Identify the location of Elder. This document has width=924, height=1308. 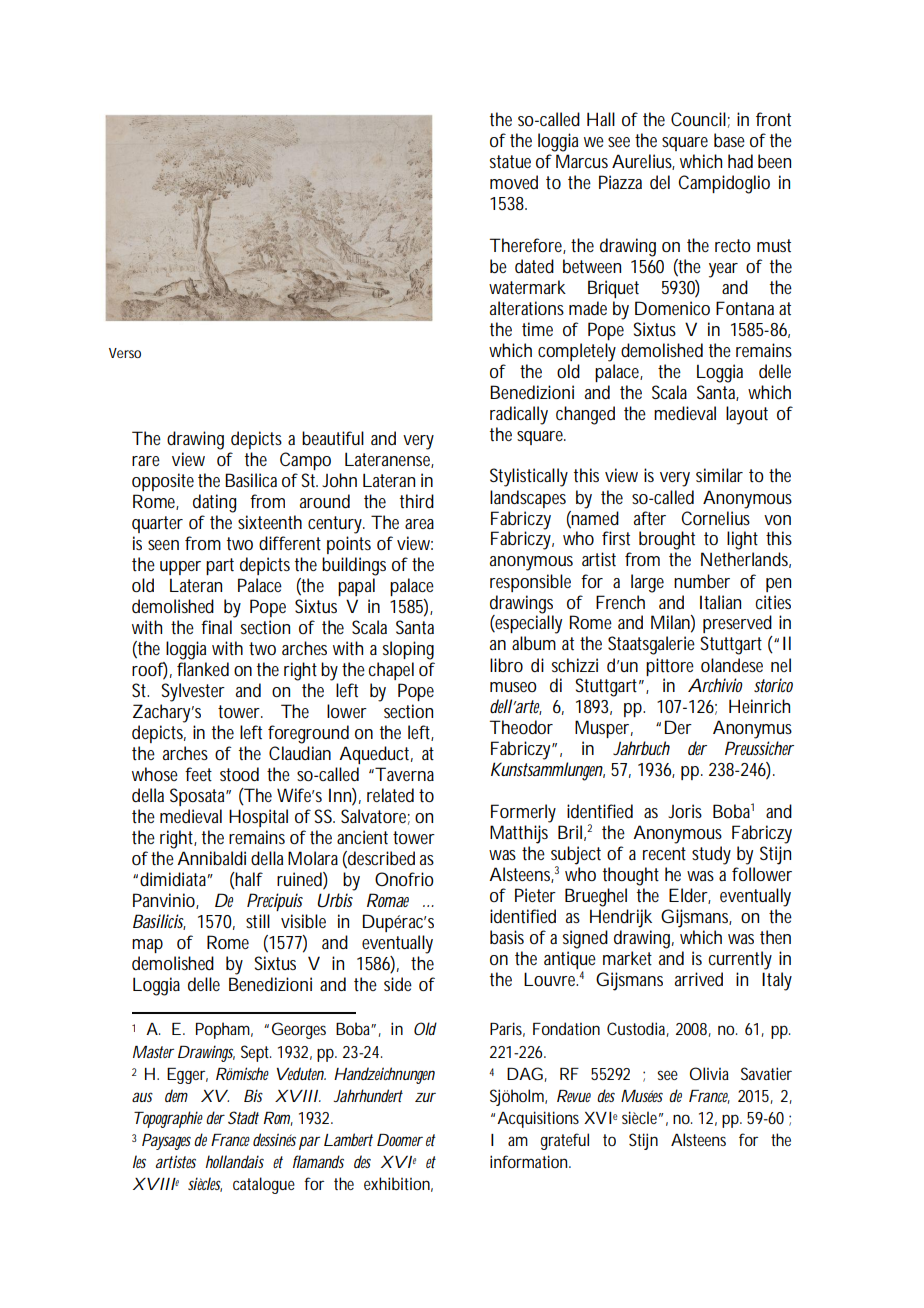
(690, 896).
